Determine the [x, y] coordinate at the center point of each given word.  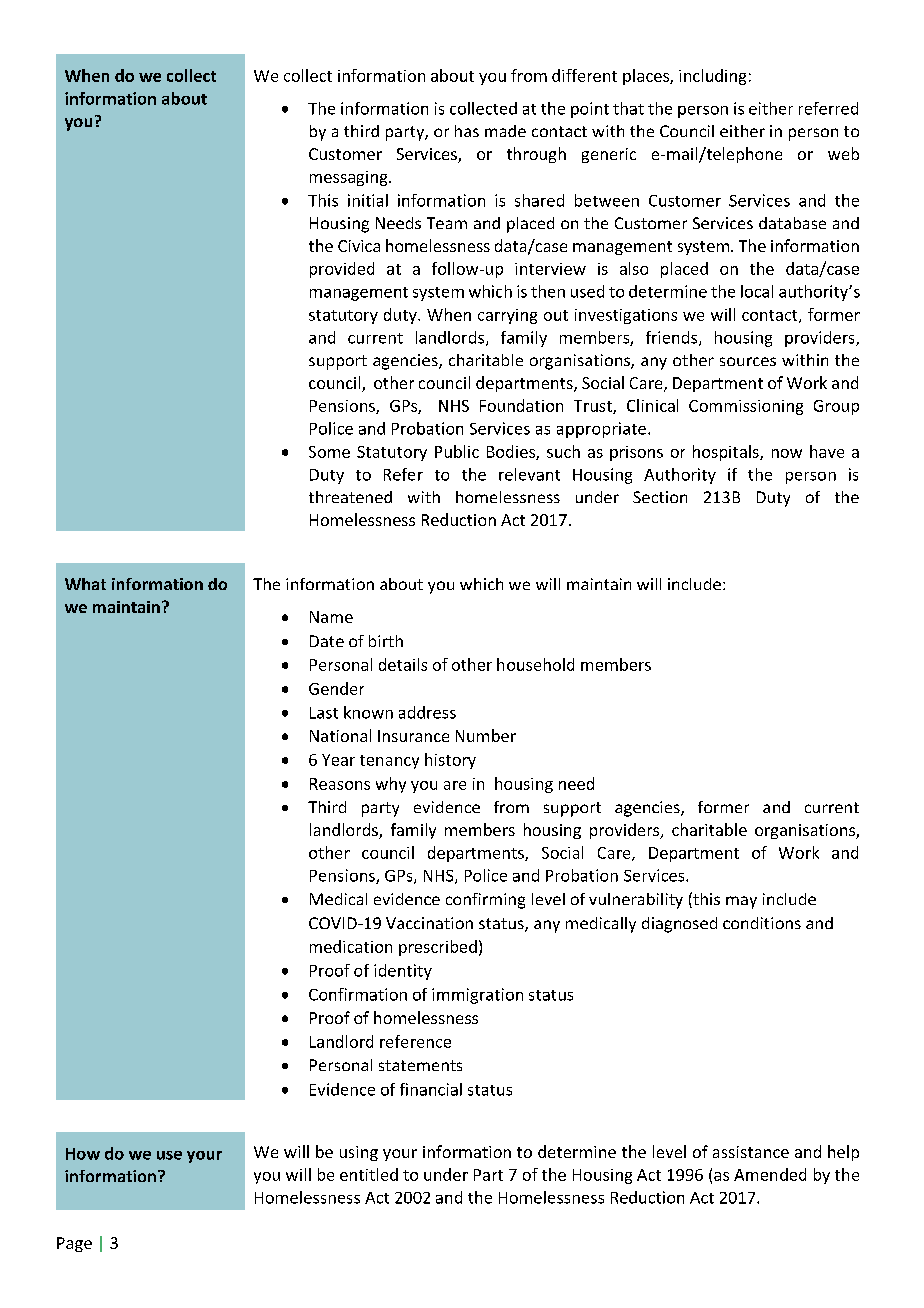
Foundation [521, 405]
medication [351, 946]
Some [329, 452]
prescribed [438, 948]
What [85, 584]
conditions [762, 923]
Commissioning [746, 407]
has [467, 131]
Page [74, 1244]
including [712, 77]
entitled [369, 1174]
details [403, 664]
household [535, 664]
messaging [350, 178]
